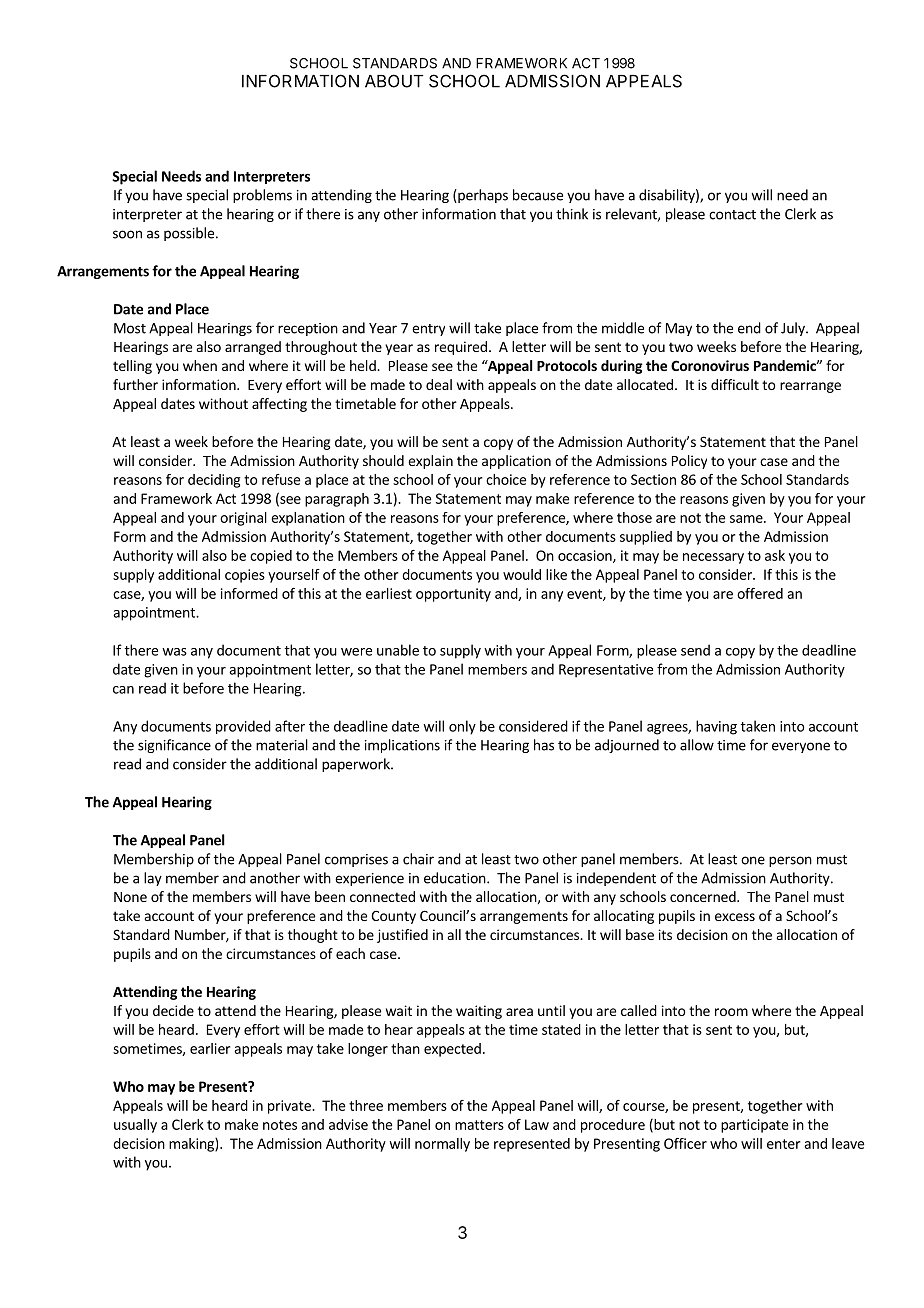 The image size is (924, 1308). What do you see at coordinates (262, 196) in the screenshot?
I see `problems` at bounding box center [262, 196].
